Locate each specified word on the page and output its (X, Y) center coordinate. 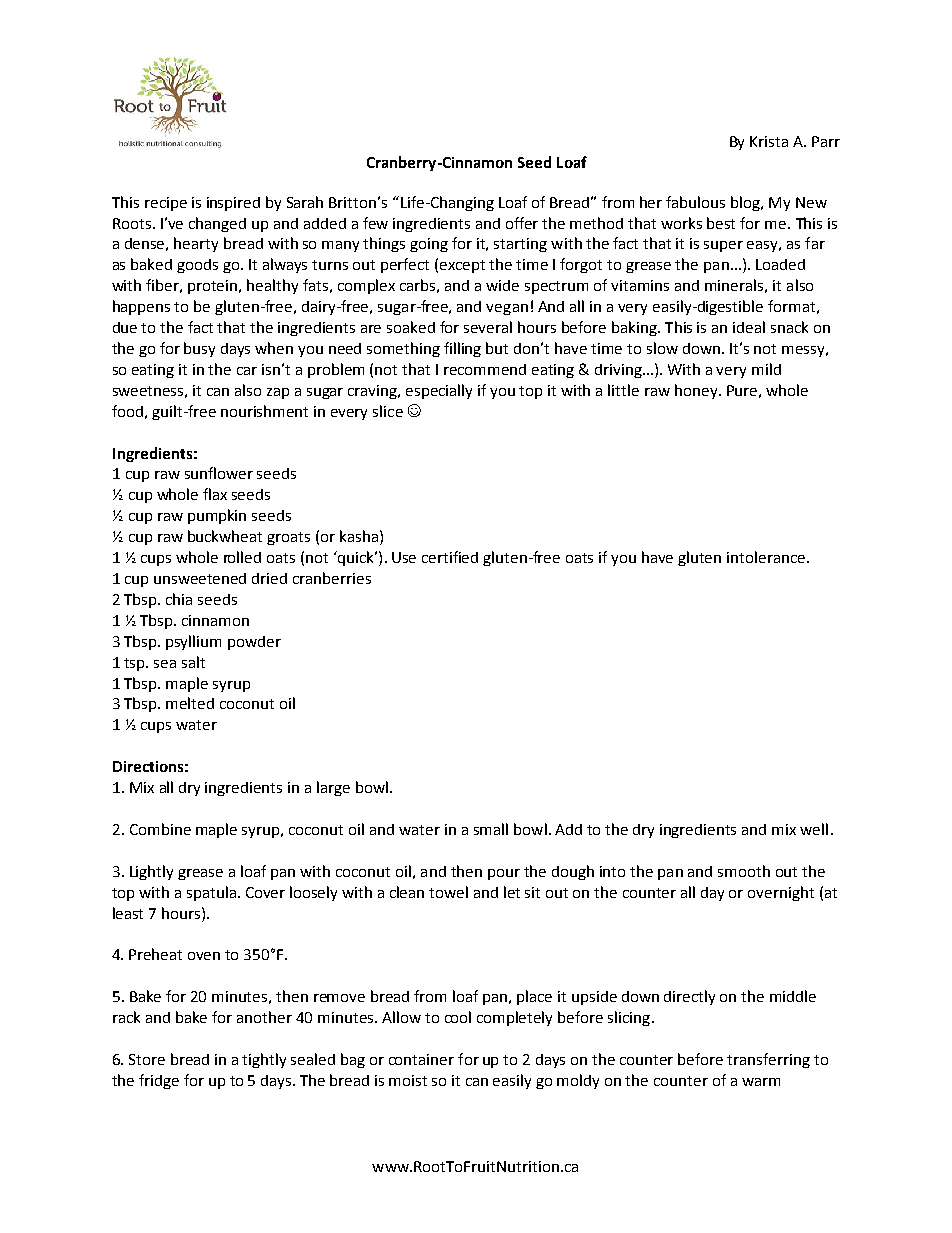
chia (179, 599)
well (814, 829)
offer (522, 223)
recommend (485, 369)
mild (766, 369)
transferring (768, 1060)
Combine (160, 829)
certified (450, 557)
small (491, 829)
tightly (264, 1060)
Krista (769, 141)
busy (199, 349)
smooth (744, 871)
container (421, 1059)
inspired (233, 204)
